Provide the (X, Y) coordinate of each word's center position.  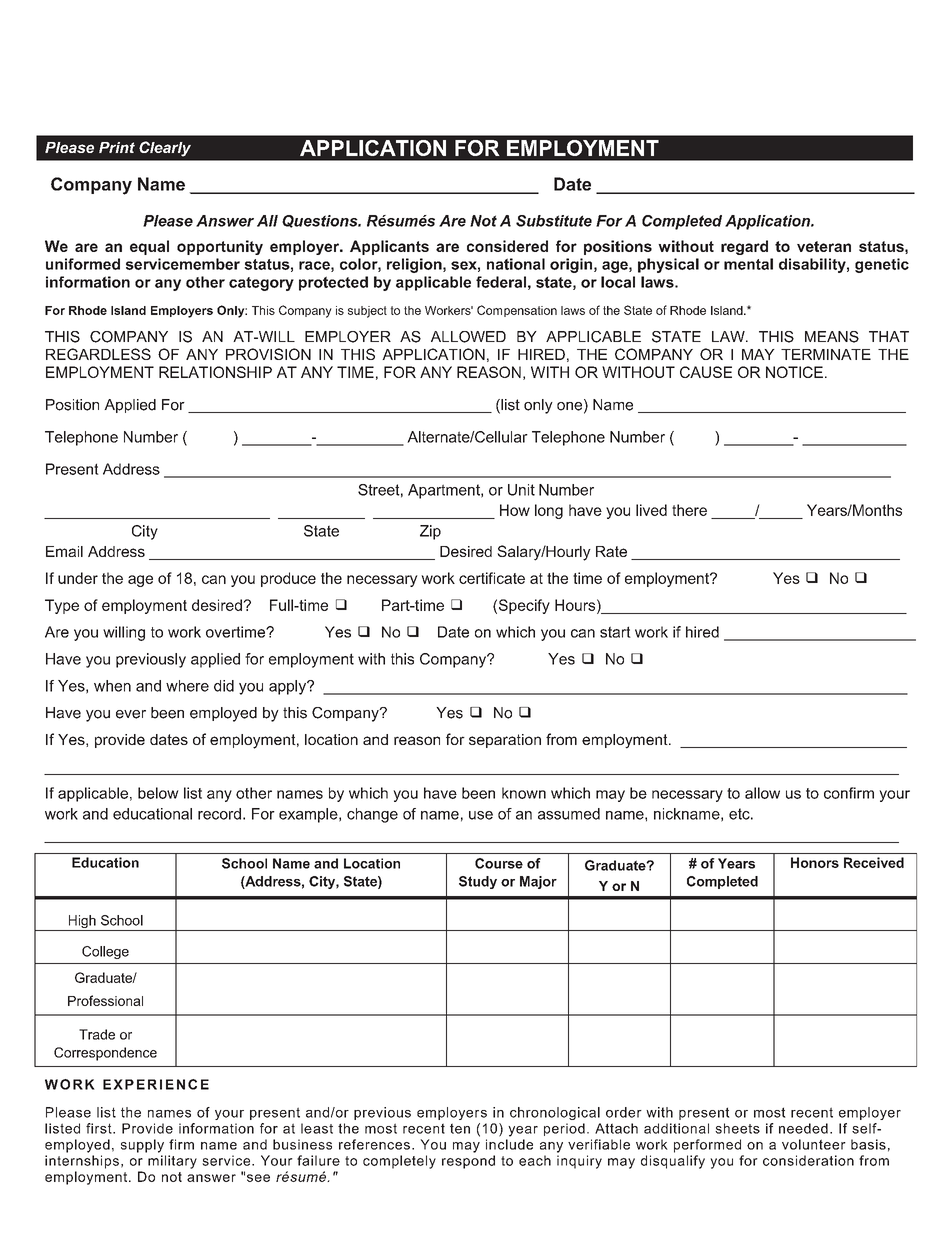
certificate (492, 578)
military (172, 1162)
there (689, 510)
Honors (815, 862)
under (78, 578)
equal (149, 247)
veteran (824, 246)
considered (507, 246)
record (219, 814)
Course (499, 863)
